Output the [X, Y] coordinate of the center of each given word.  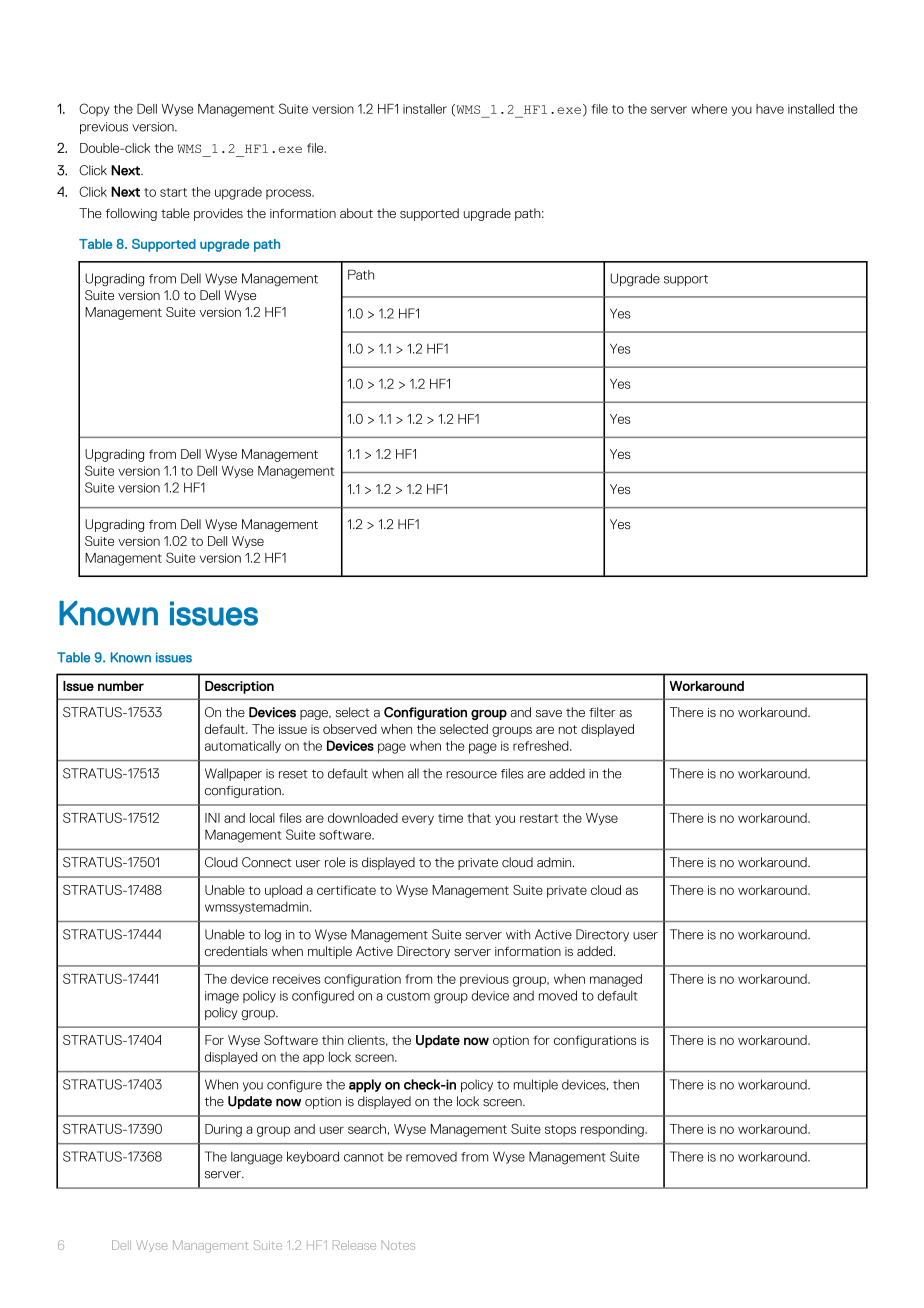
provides [218, 214]
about [356, 213]
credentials [236, 951]
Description [239, 687]
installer [425, 109]
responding [613, 1130]
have [770, 109]
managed [616, 980]
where [709, 109]
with [518, 934]
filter [602, 712]
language [257, 1158]
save [549, 713]
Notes [398, 1245]
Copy [94, 110]
